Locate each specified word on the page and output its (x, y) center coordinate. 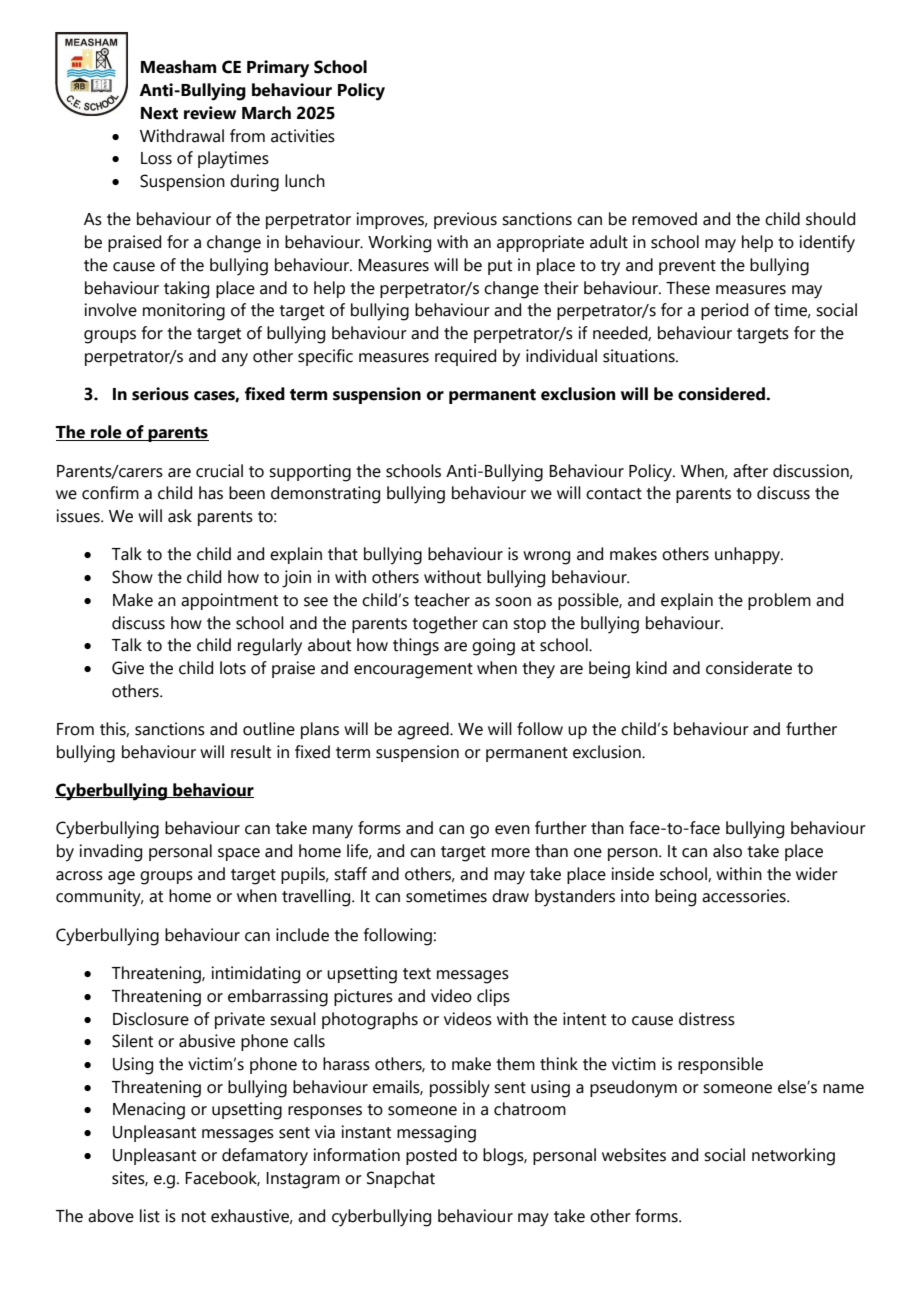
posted (431, 1156)
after (750, 471)
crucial (219, 471)
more (511, 853)
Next (159, 113)
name (843, 1089)
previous (465, 220)
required (465, 357)
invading (110, 853)
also (727, 851)
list (150, 1216)
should (830, 219)
